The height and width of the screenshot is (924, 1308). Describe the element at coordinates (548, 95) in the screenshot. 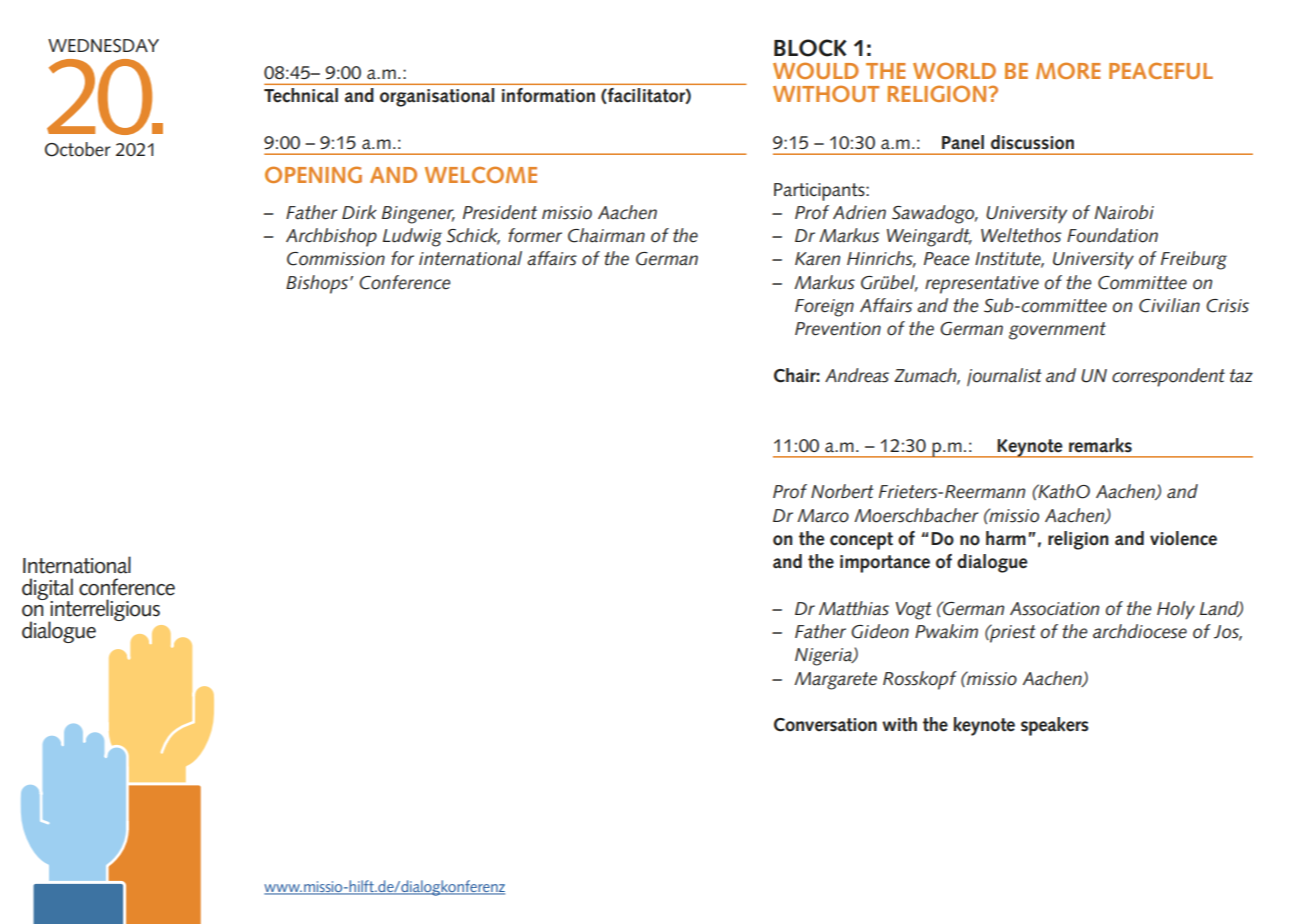

I see `information` at that location.
